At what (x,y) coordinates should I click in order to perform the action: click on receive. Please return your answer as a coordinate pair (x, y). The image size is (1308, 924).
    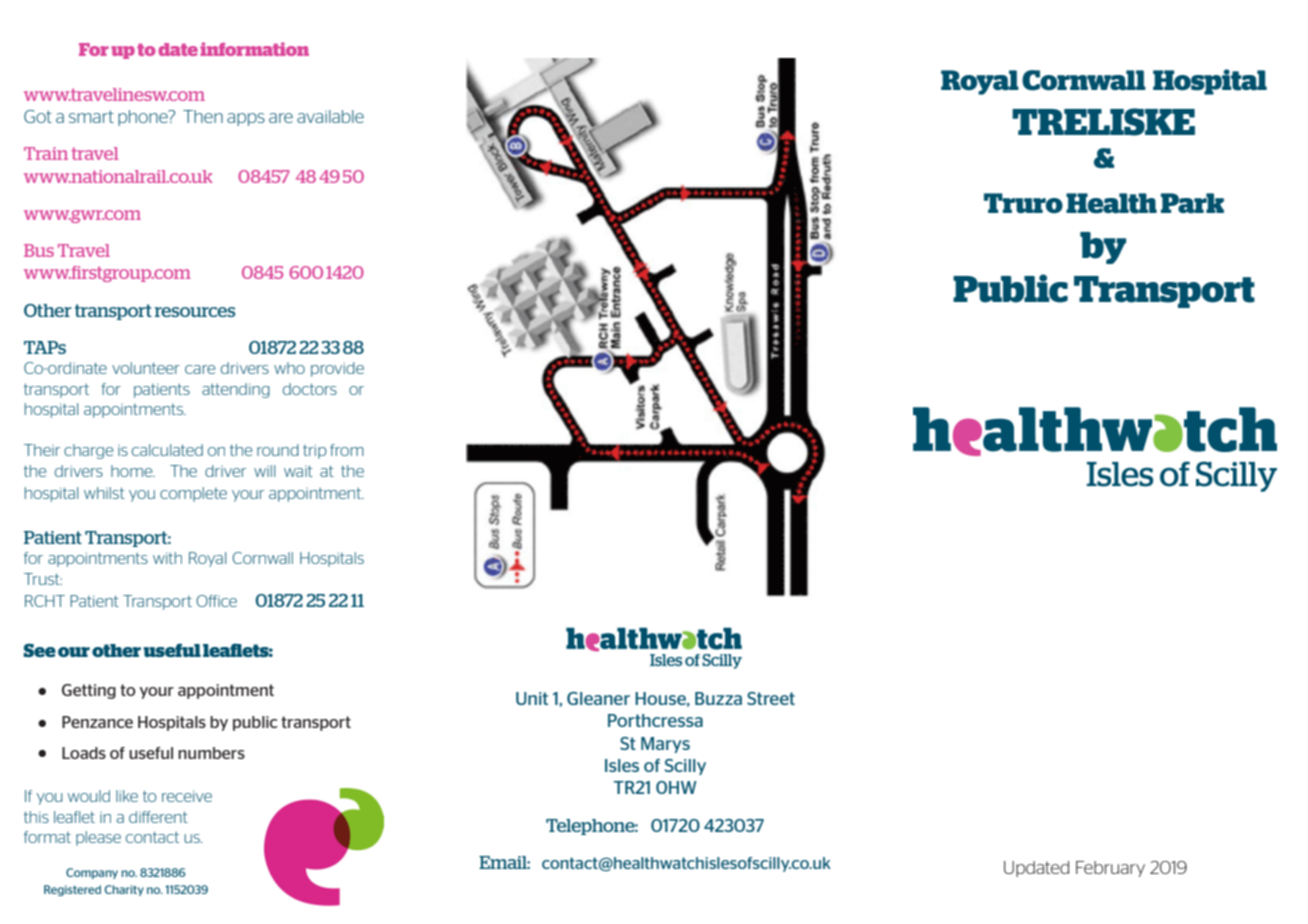
    Looking at the image, I should click on (187, 796).
